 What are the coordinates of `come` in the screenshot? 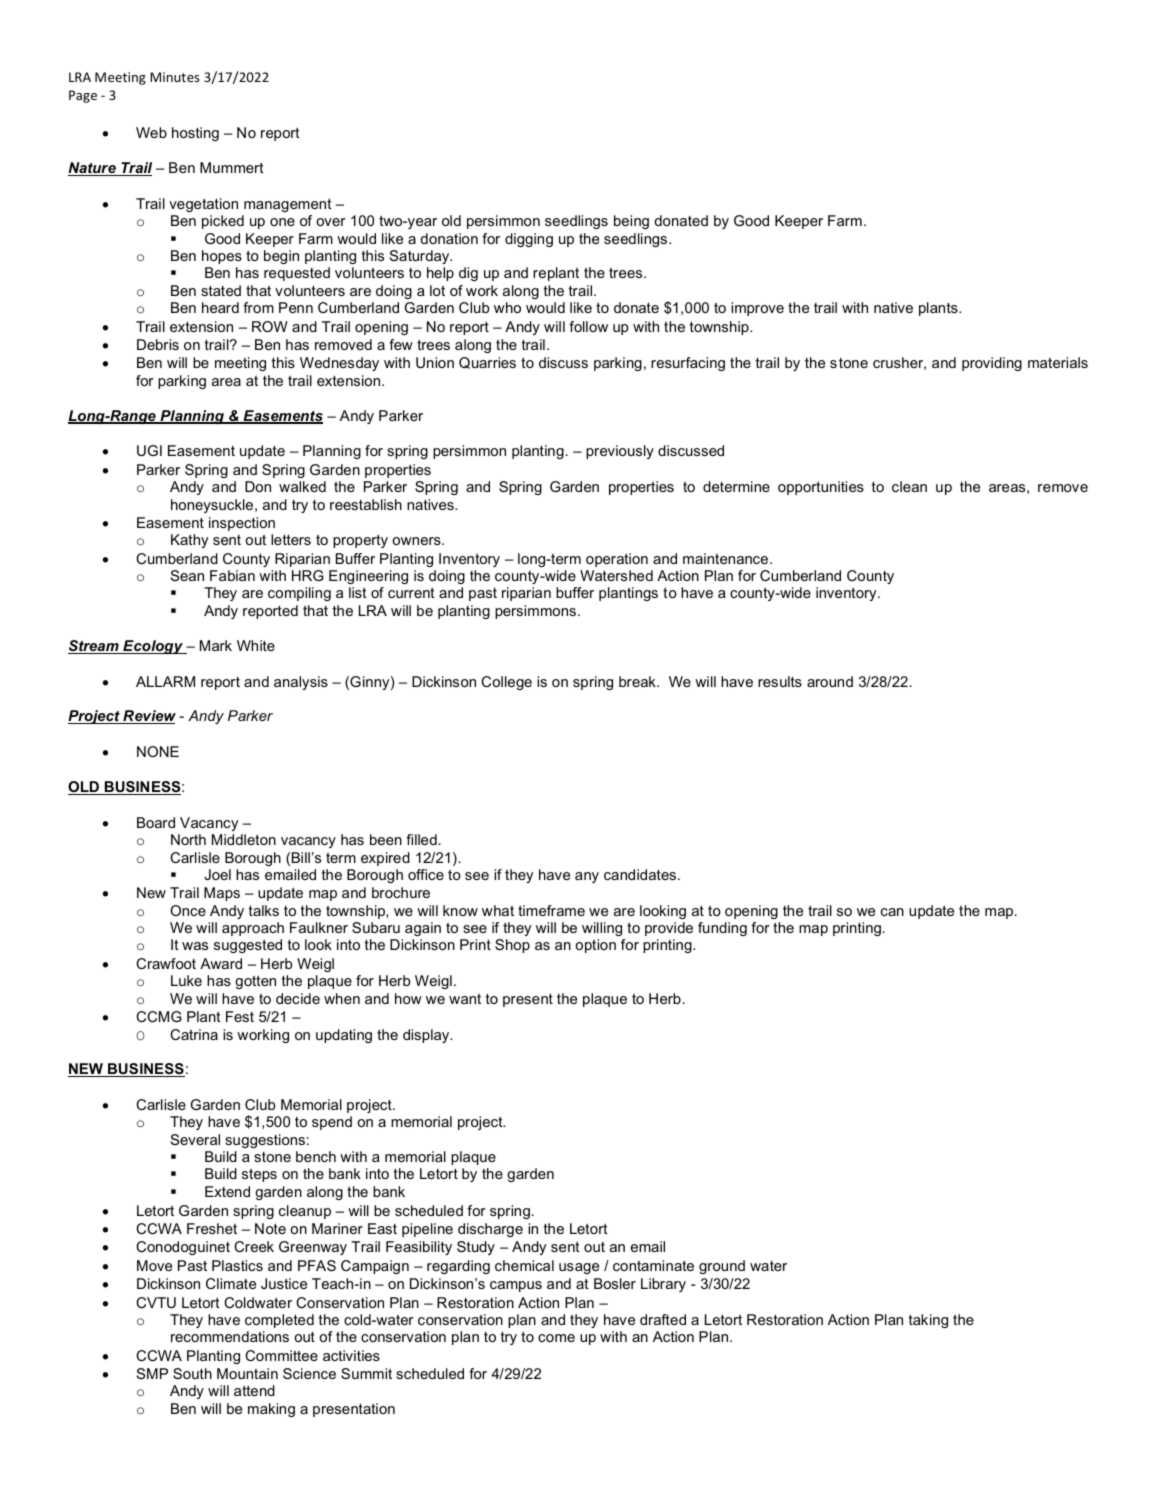 It's located at (556, 1338).
